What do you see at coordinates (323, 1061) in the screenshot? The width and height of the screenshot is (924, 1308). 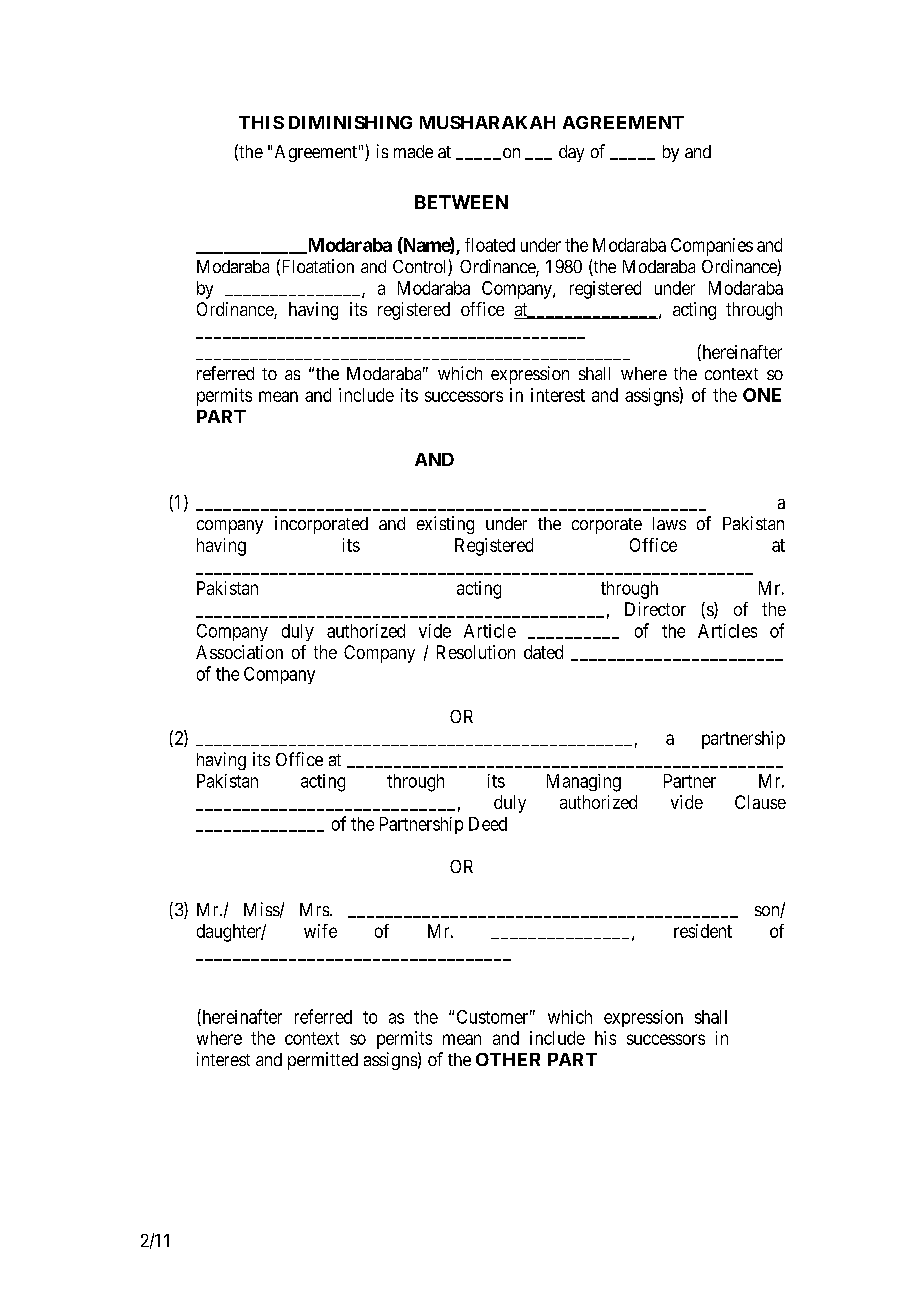 I see `permitted` at bounding box center [323, 1061].
